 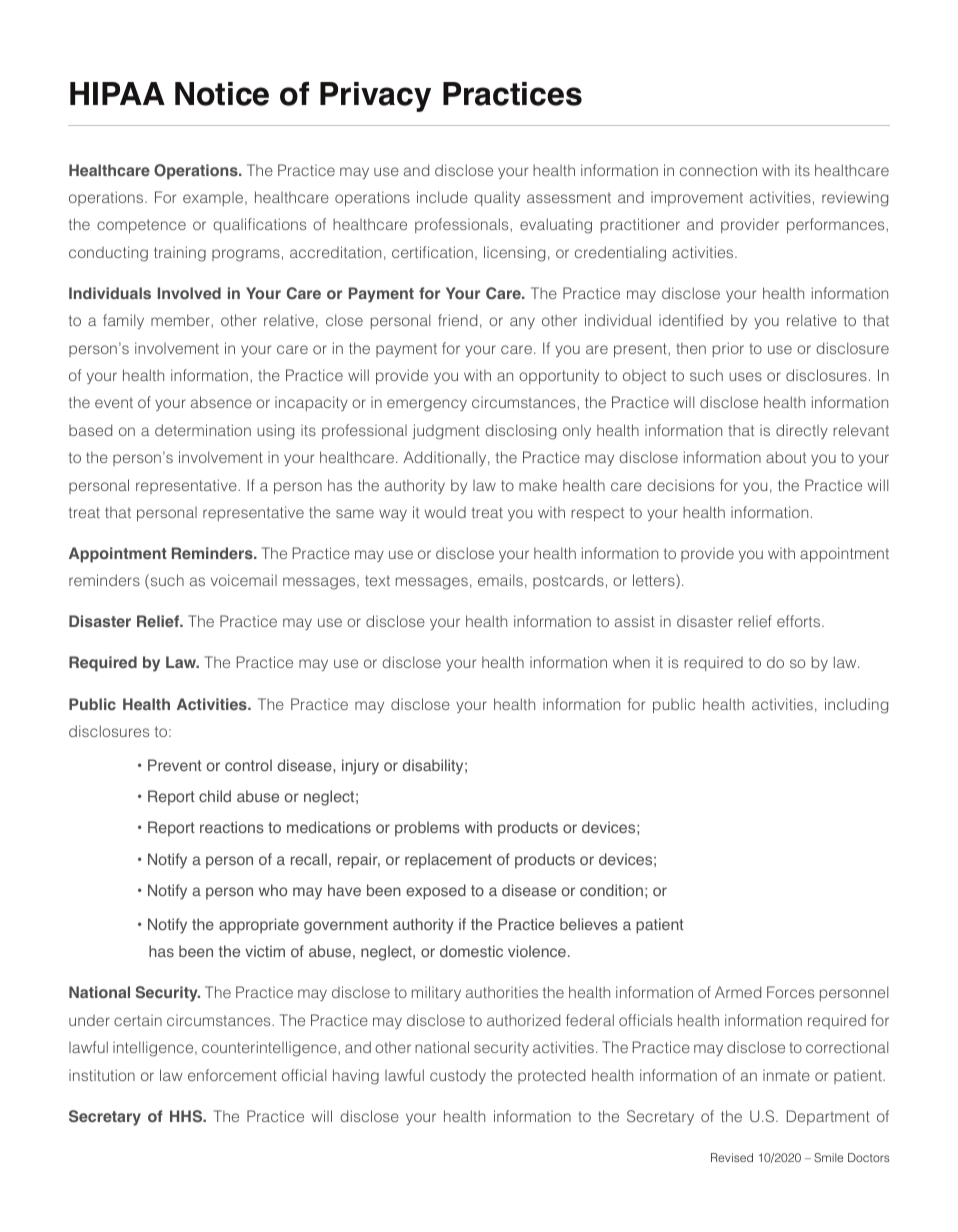 What do you see at coordinates (457, 320) in the page?
I see `friend` at bounding box center [457, 320].
